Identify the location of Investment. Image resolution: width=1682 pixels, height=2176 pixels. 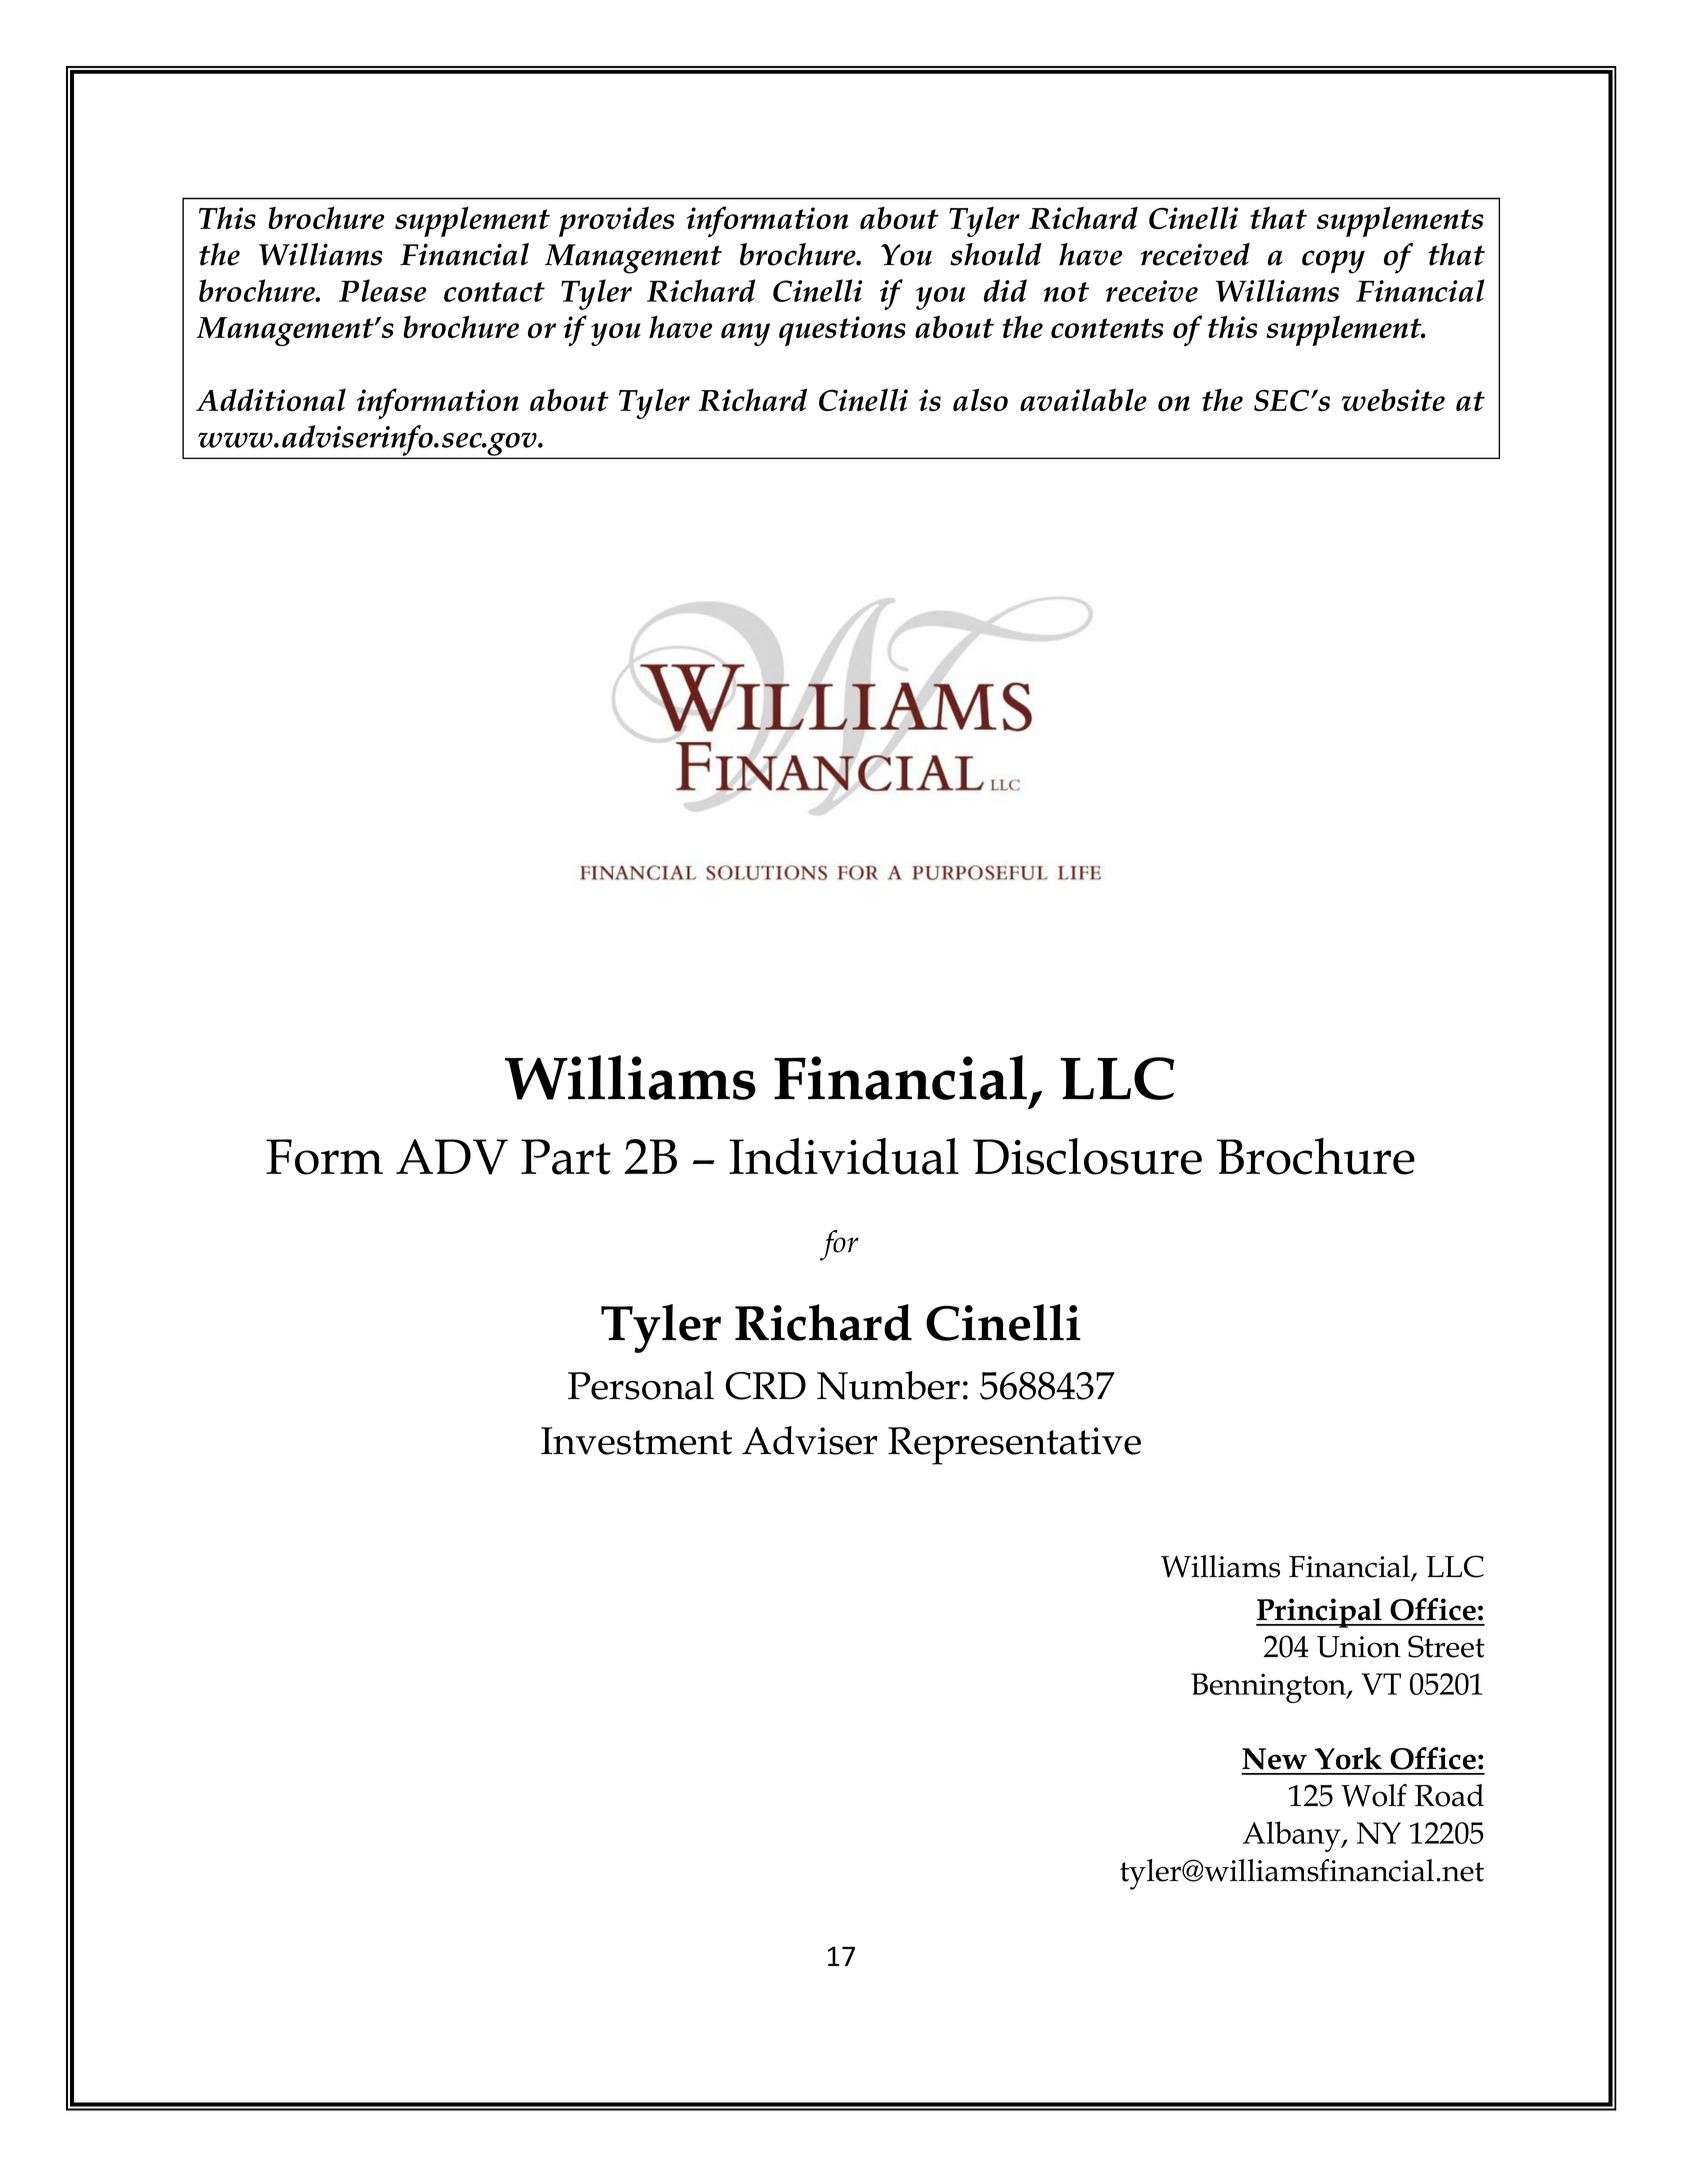
(636, 1441).
